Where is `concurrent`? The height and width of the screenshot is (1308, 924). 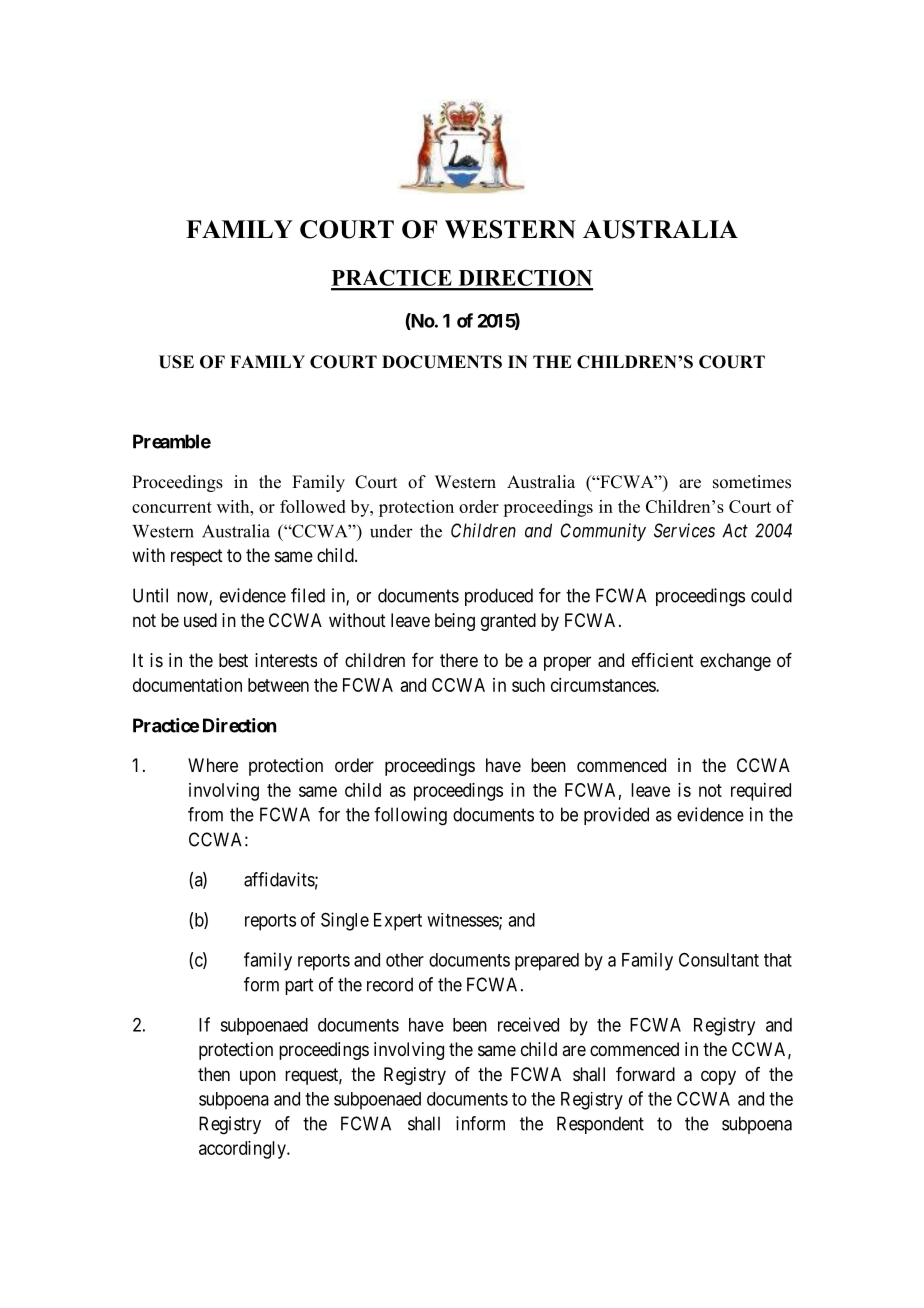
concurrent is located at coordinates (172, 507).
